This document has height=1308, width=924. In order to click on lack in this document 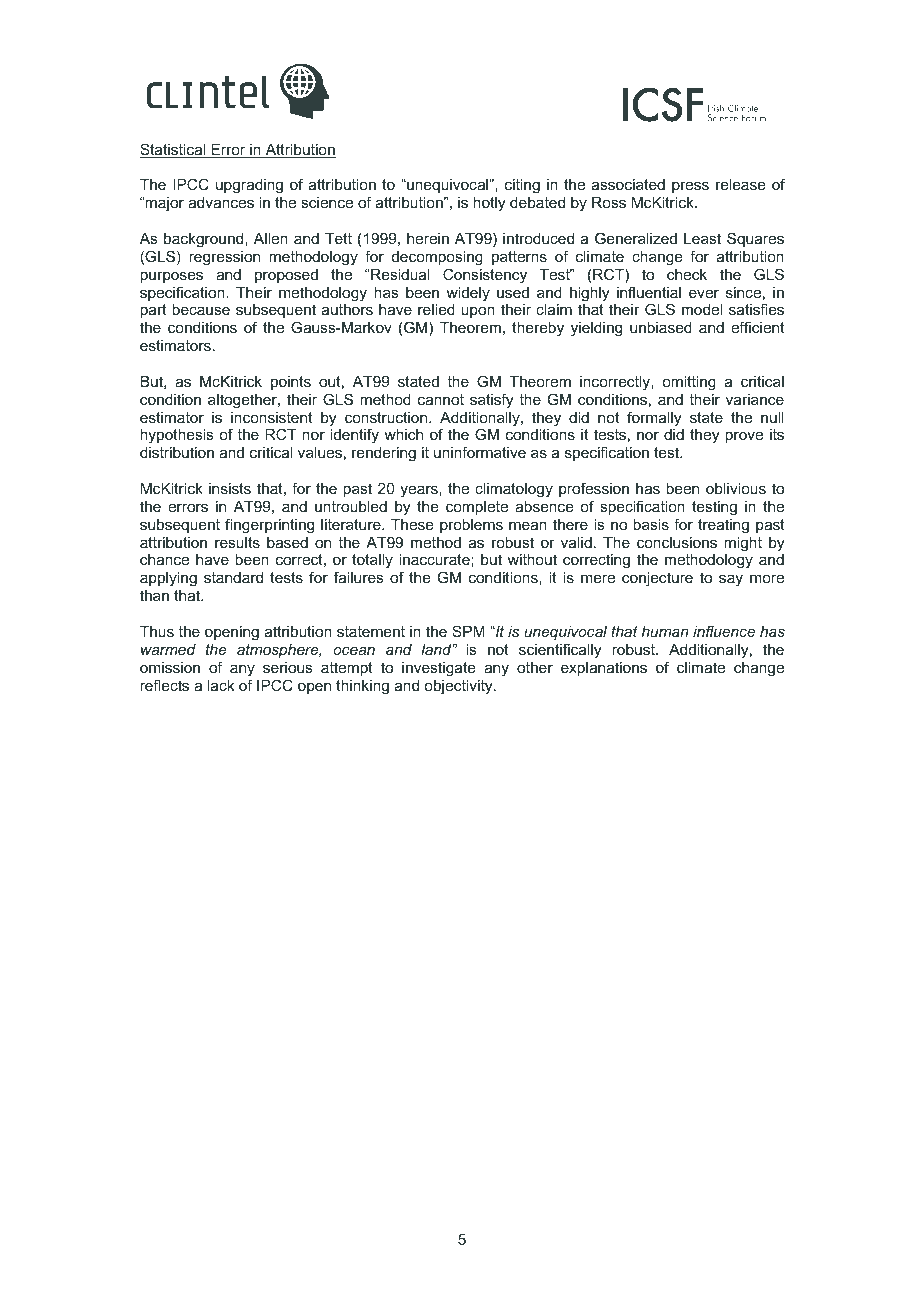, I will do `click(221, 685)`.
